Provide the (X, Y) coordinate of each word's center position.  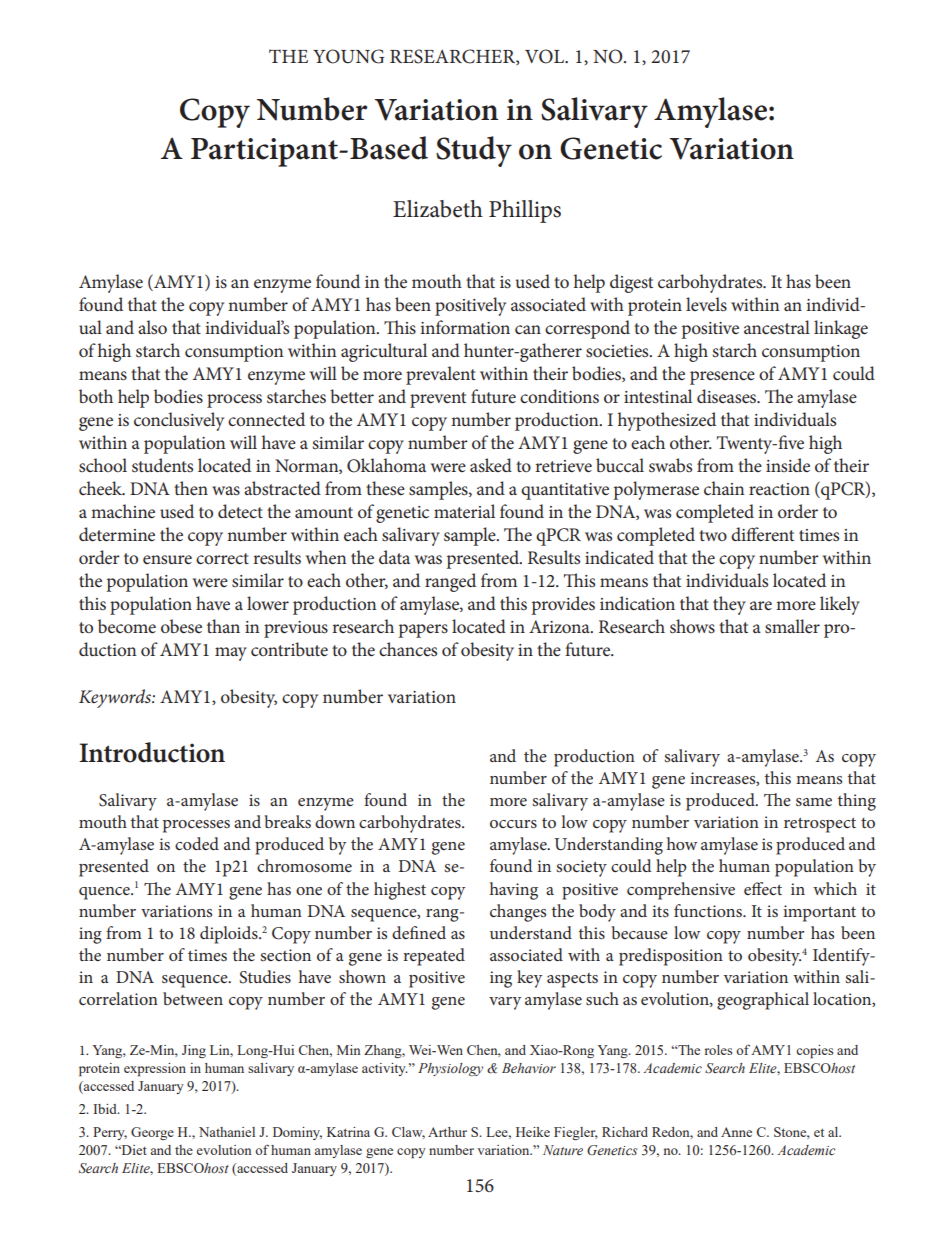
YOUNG (348, 56)
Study (474, 151)
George (152, 1133)
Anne (736, 1132)
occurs (513, 824)
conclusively (179, 421)
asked (491, 465)
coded (197, 843)
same (814, 802)
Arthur (447, 1132)
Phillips (525, 211)
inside (788, 465)
